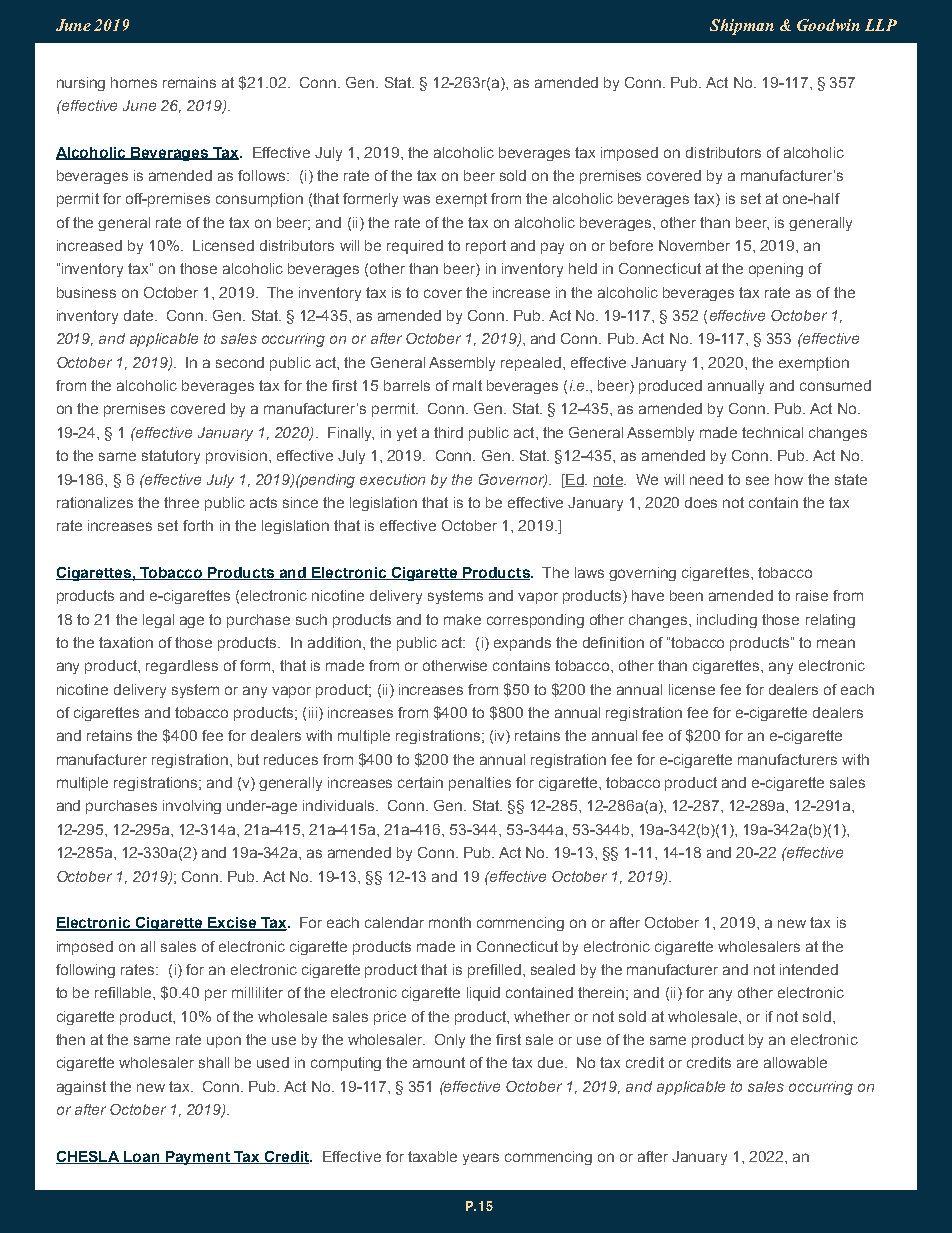 The width and height of the screenshot is (952, 1233). I want to click on allowable, so click(795, 1062).
